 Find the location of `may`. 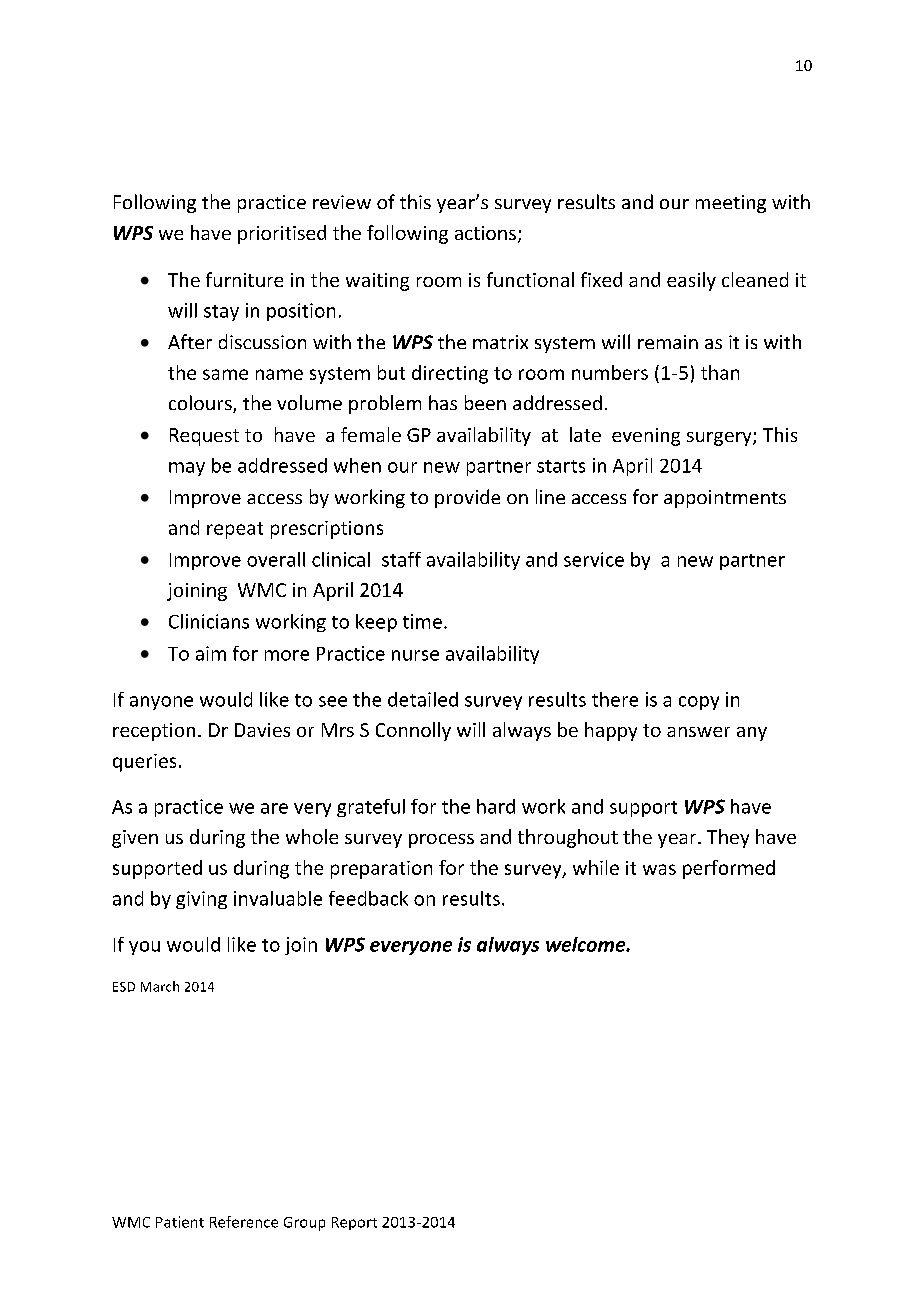

may is located at coordinates (187, 469).
